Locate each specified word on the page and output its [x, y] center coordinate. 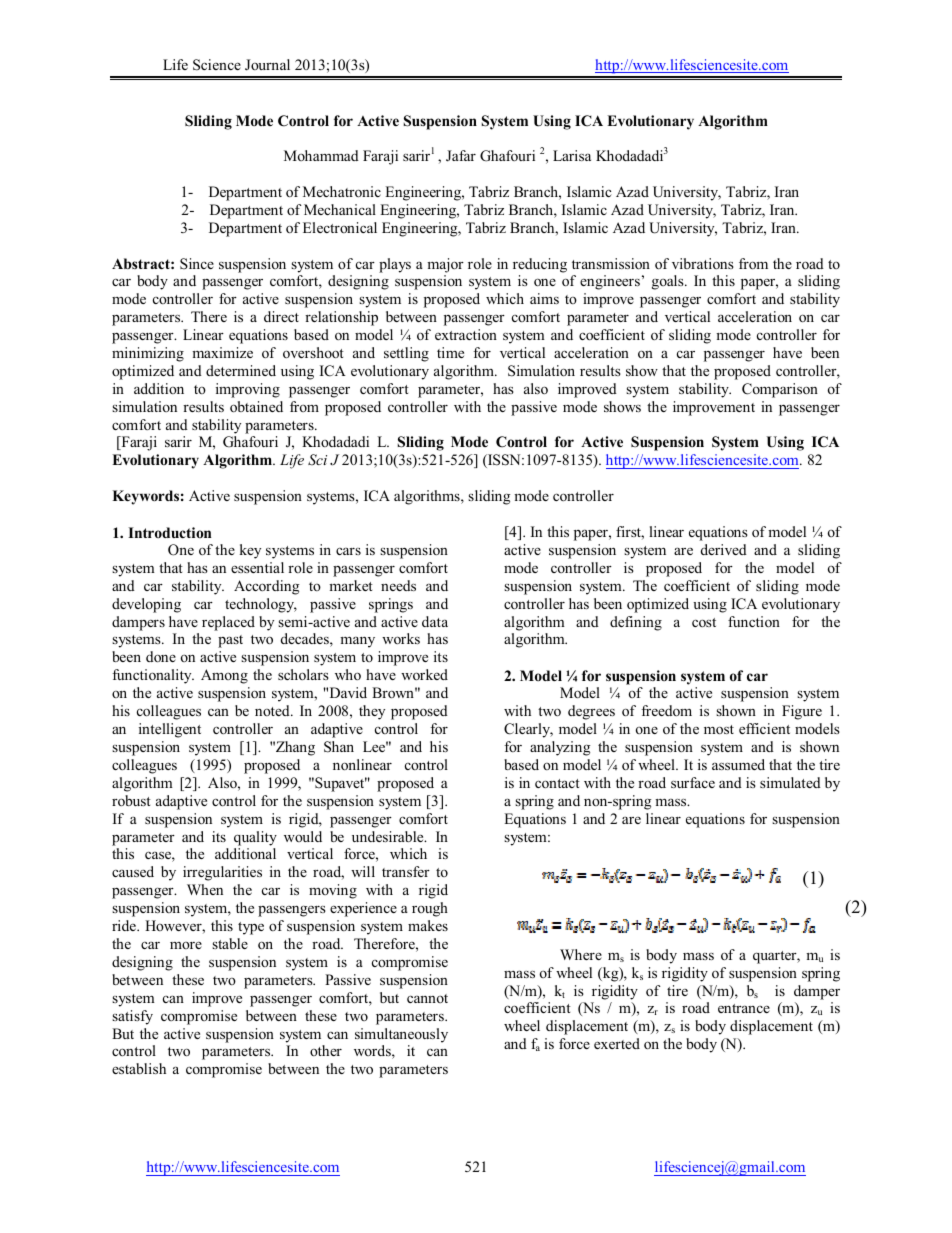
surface [693, 782]
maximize [222, 352]
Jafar [461, 156]
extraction [466, 334]
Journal [267, 65]
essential [257, 567]
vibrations [703, 263]
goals [669, 282]
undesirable [389, 836]
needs [398, 585]
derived [724, 549]
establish [139, 1068]
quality [255, 838]
